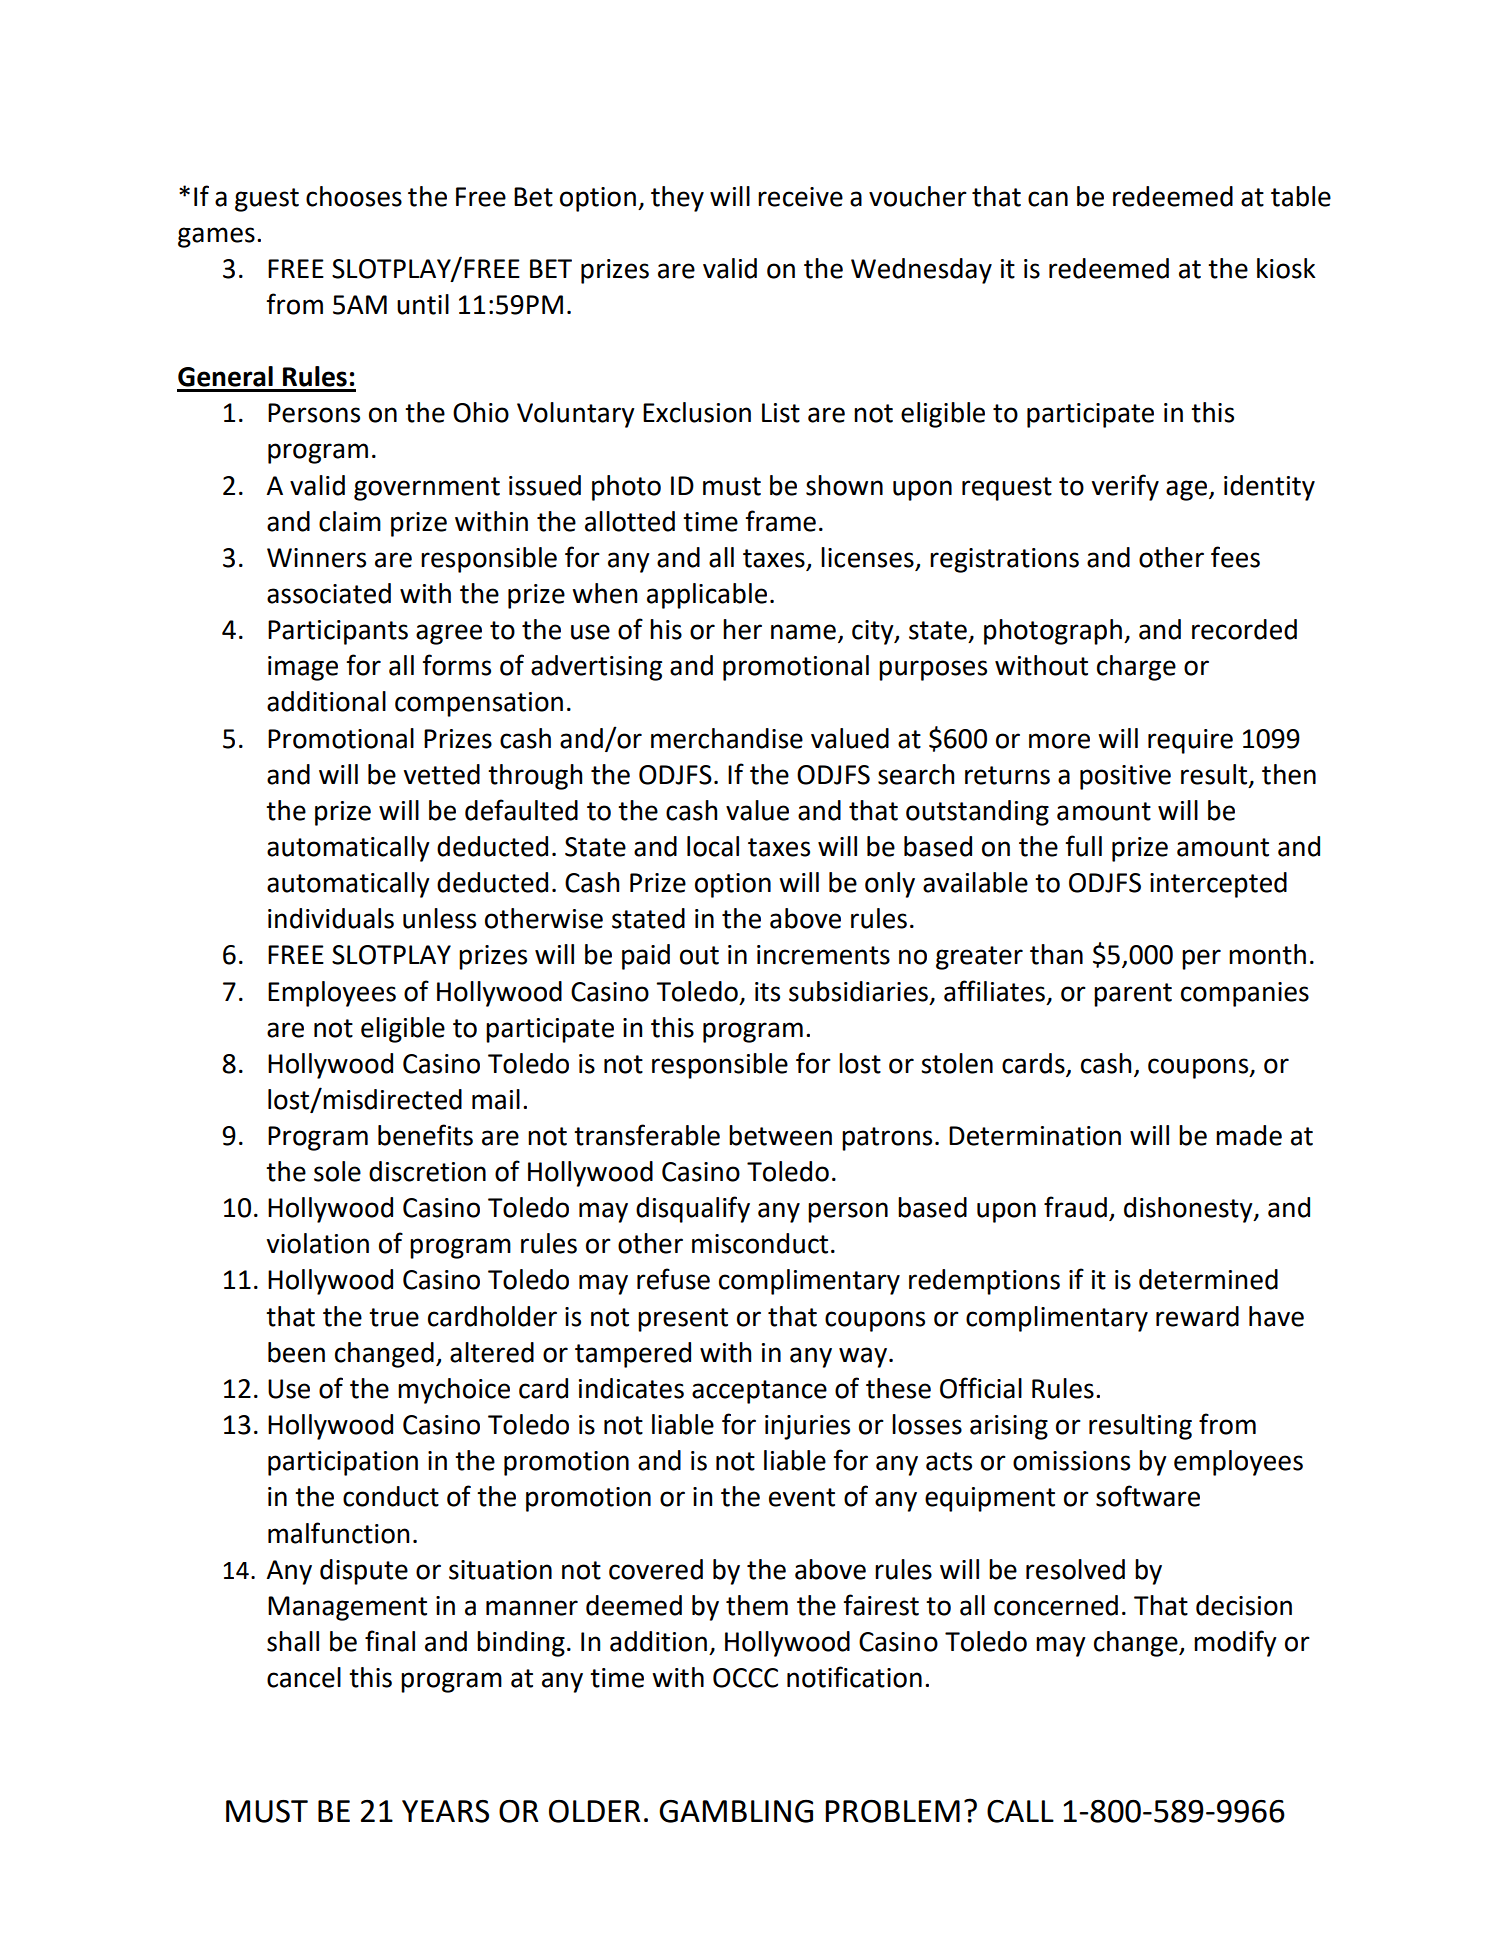 Image resolution: width=1509 pixels, height=1953 pixels. What do you see at coordinates (1136, 668) in the screenshot?
I see `charge` at bounding box center [1136, 668].
